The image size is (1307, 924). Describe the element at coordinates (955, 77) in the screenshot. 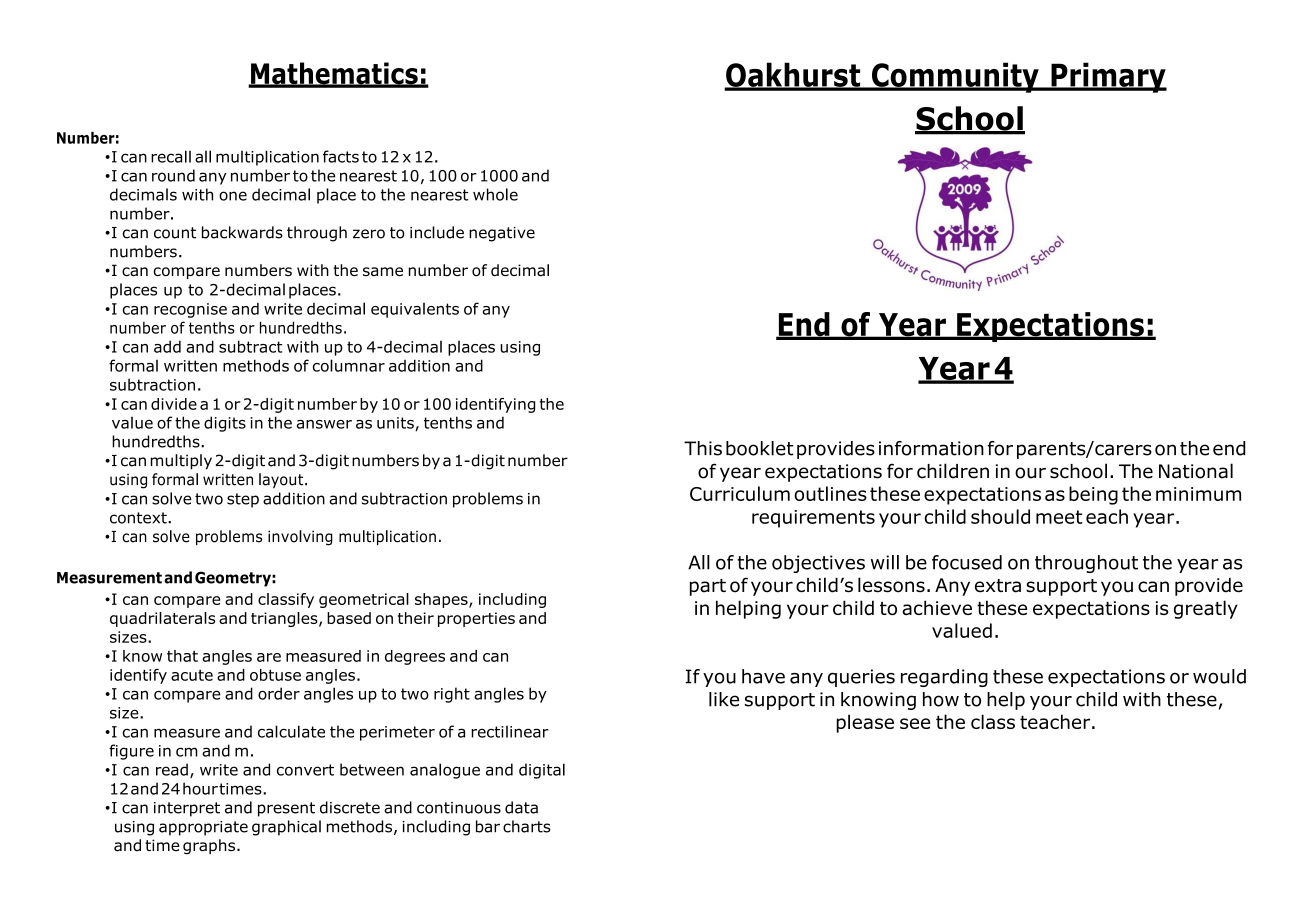

I see `Community` at that location.
